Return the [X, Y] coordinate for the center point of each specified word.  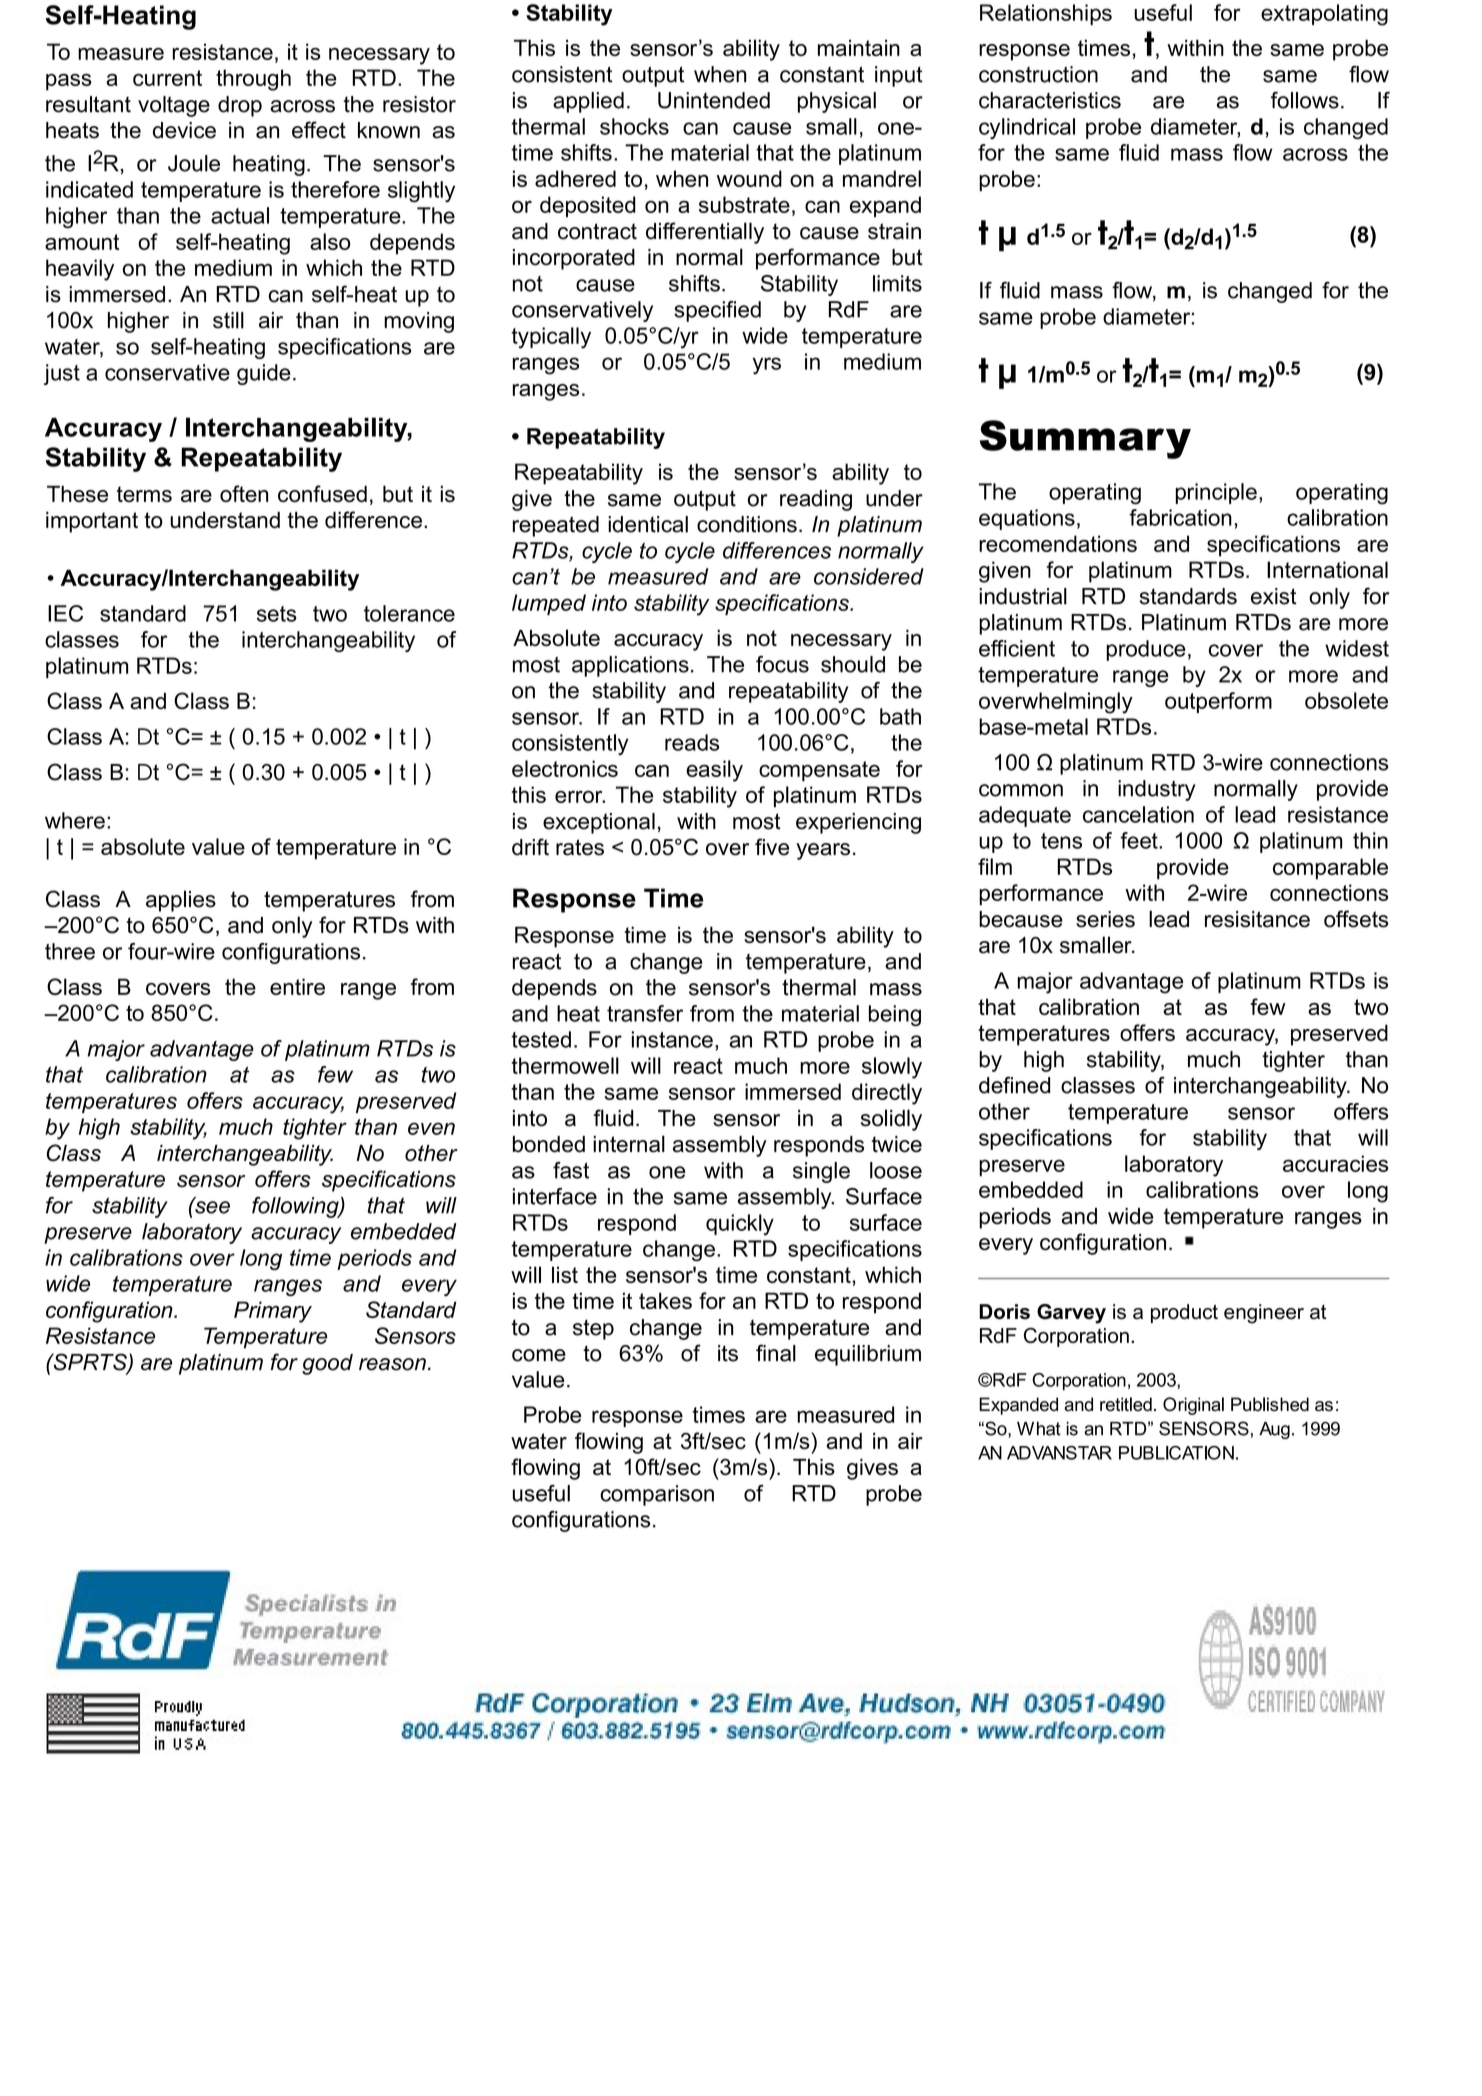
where [75, 820]
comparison [657, 1495]
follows [1305, 100]
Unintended [714, 100]
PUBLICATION [1176, 1453]
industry [1156, 790]
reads [692, 742]
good [327, 1364]
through [253, 80]
